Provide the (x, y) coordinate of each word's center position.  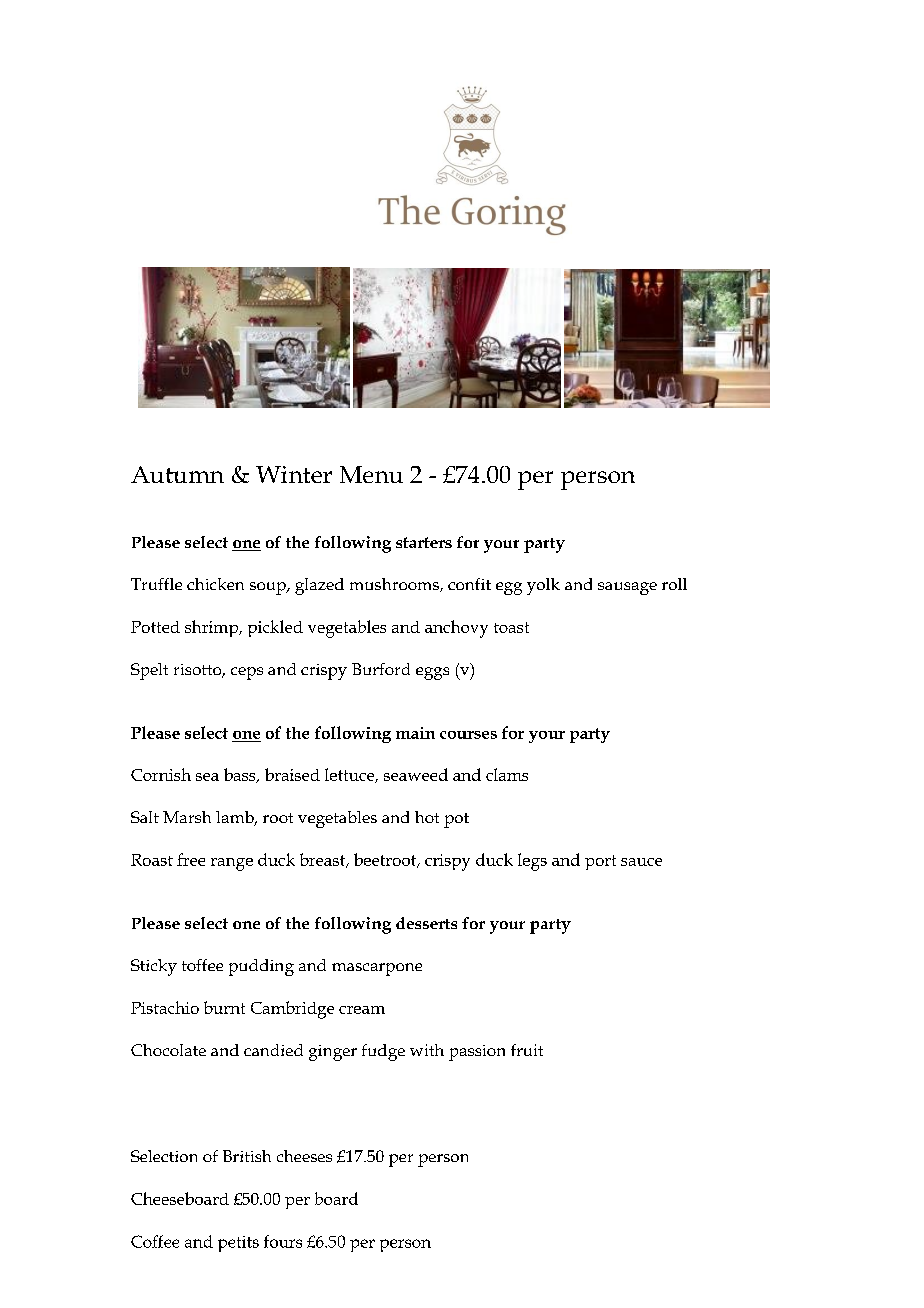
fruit (527, 1050)
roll (674, 584)
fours (283, 1241)
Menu (371, 474)
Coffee (155, 1241)
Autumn (177, 474)
